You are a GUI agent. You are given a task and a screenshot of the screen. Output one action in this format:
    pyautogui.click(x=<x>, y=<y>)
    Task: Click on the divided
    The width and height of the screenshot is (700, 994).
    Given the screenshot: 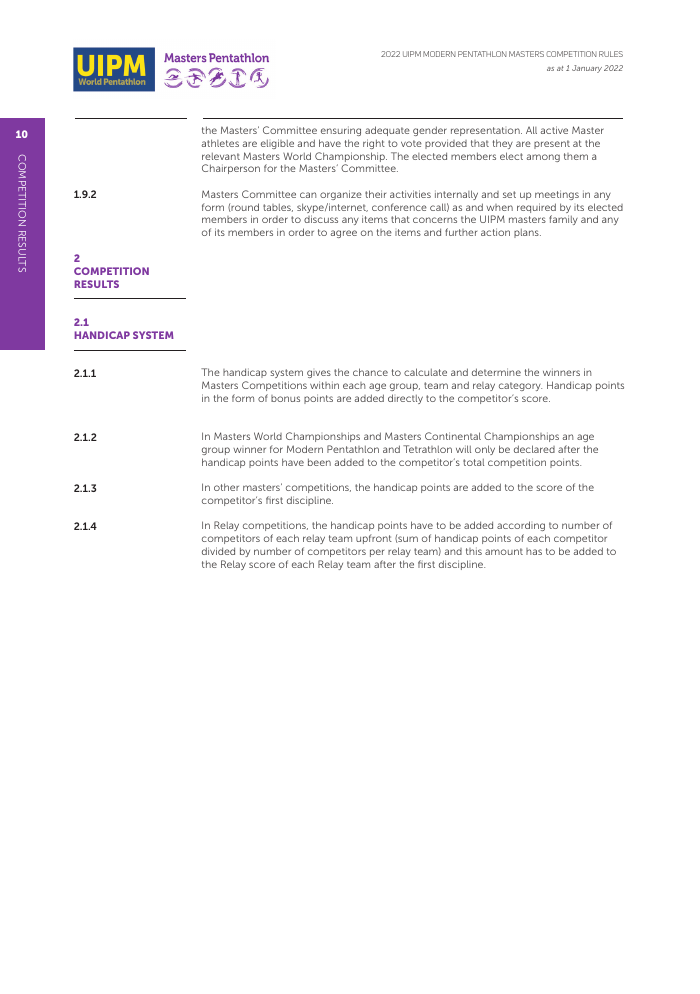 What is the action you would take?
    pyautogui.click(x=218, y=551)
